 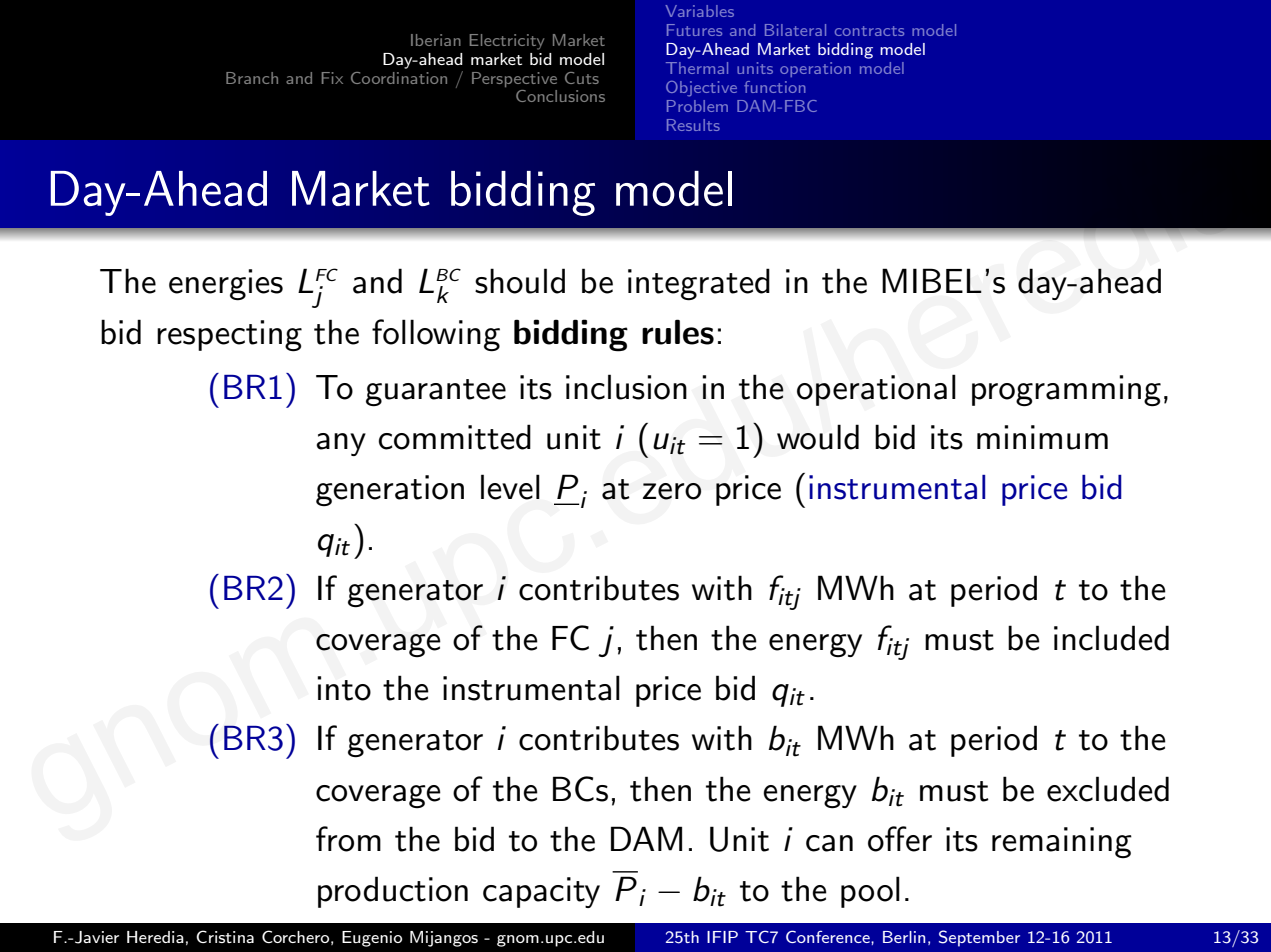 I want to click on programming, so click(x=1066, y=391).
